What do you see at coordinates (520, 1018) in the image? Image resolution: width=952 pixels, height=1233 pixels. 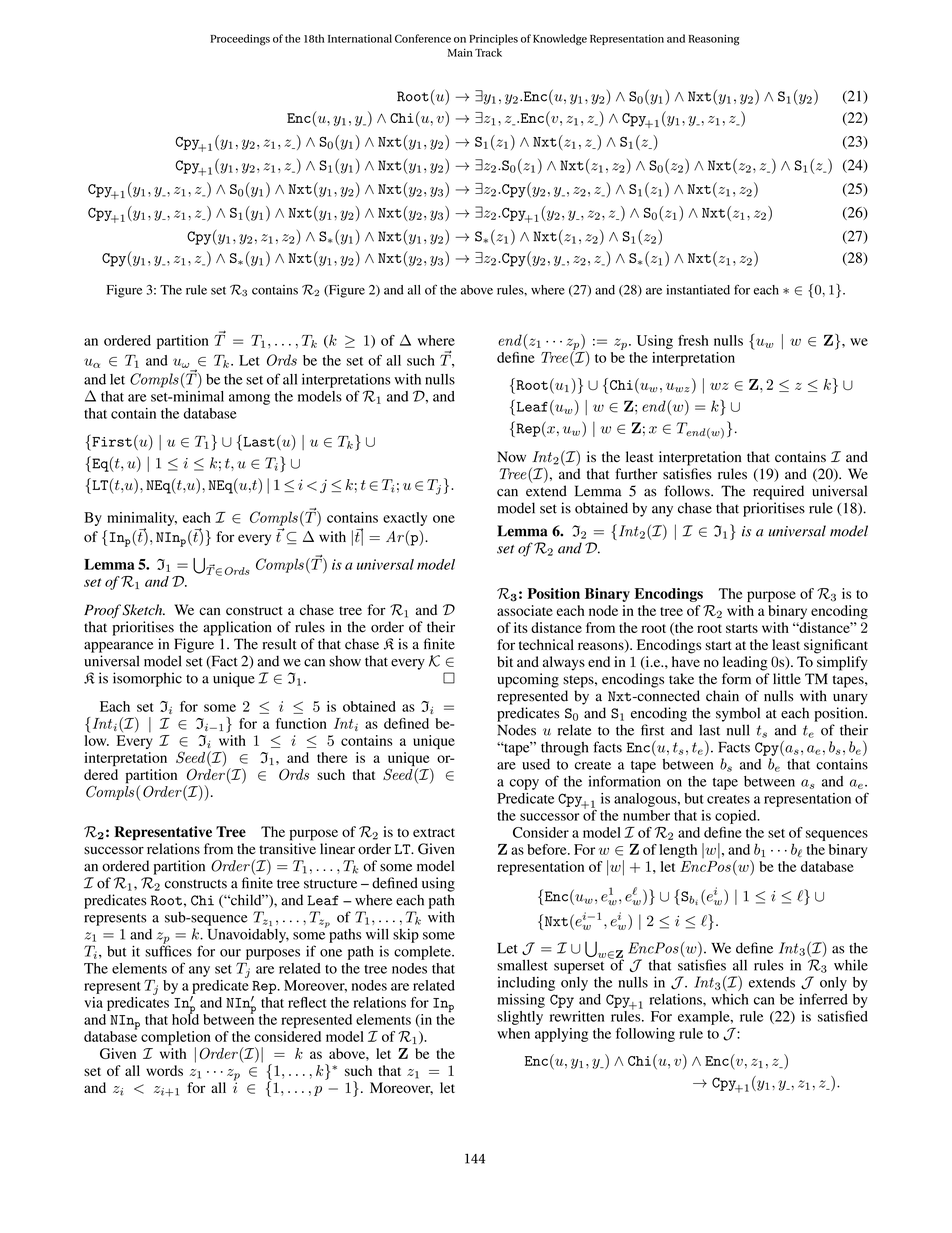 I see `slightly` at bounding box center [520, 1018].
